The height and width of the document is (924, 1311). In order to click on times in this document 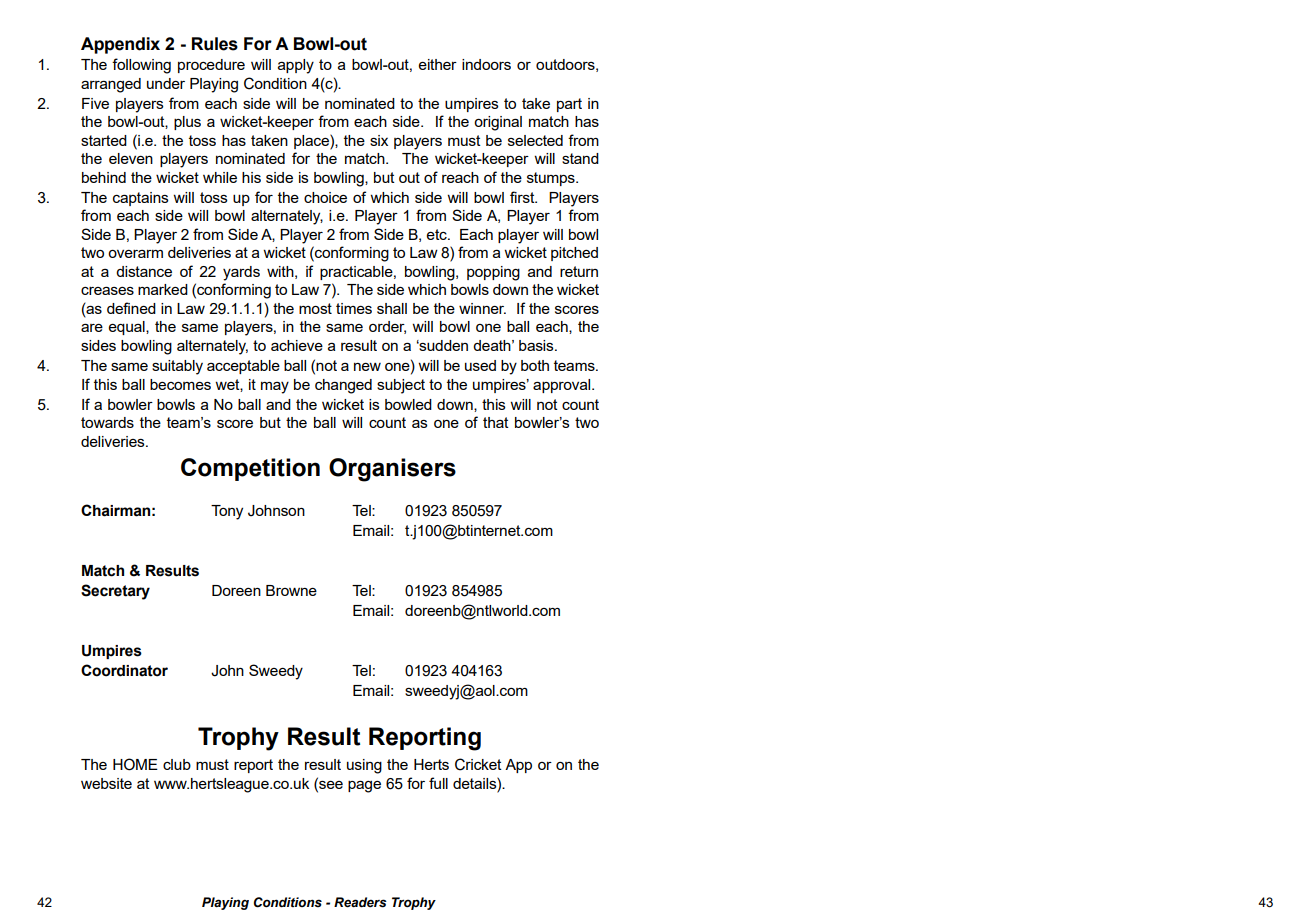, I will do `click(354, 308)`.
